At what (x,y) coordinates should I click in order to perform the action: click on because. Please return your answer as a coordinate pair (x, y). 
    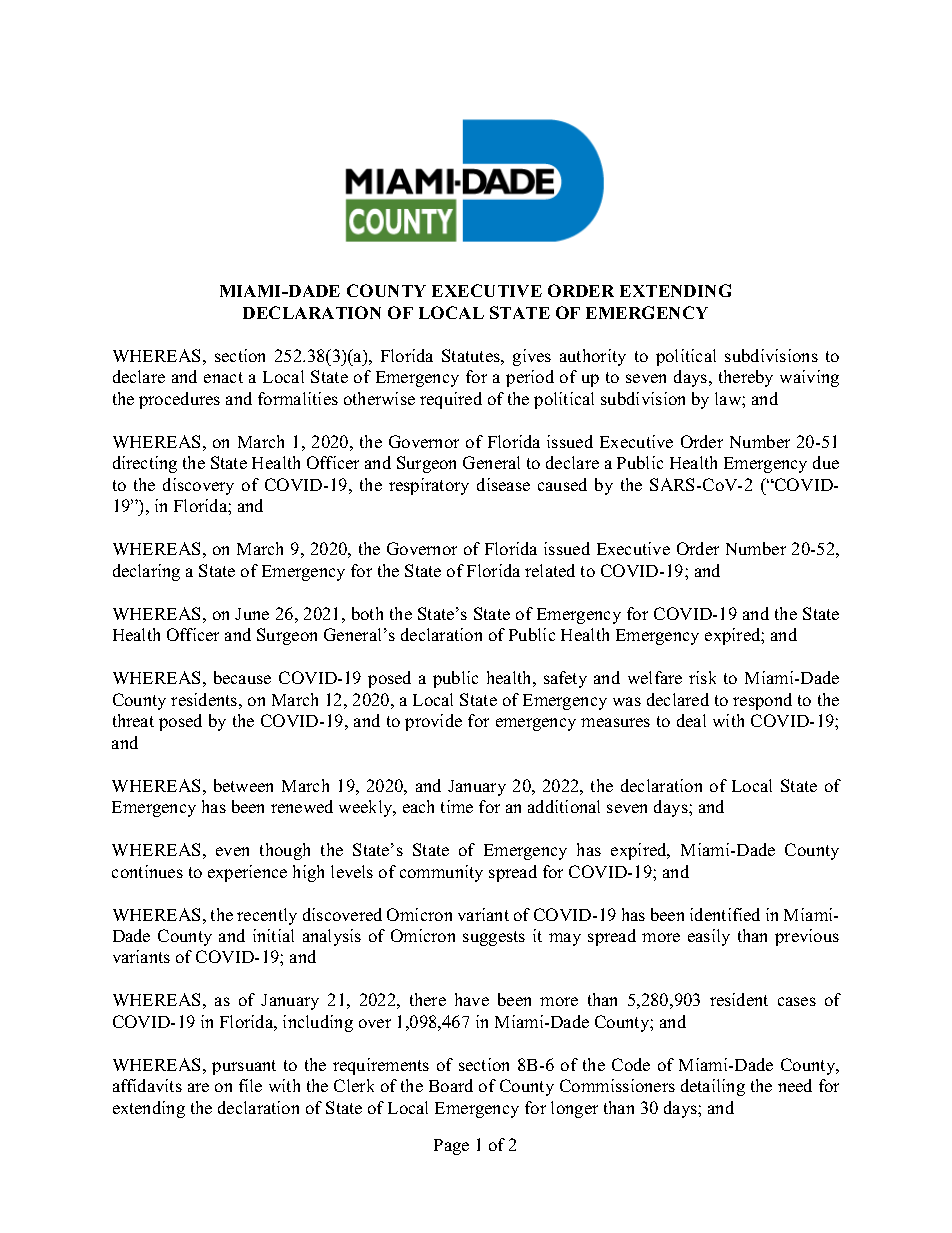
    Looking at the image, I should click on (242, 677).
